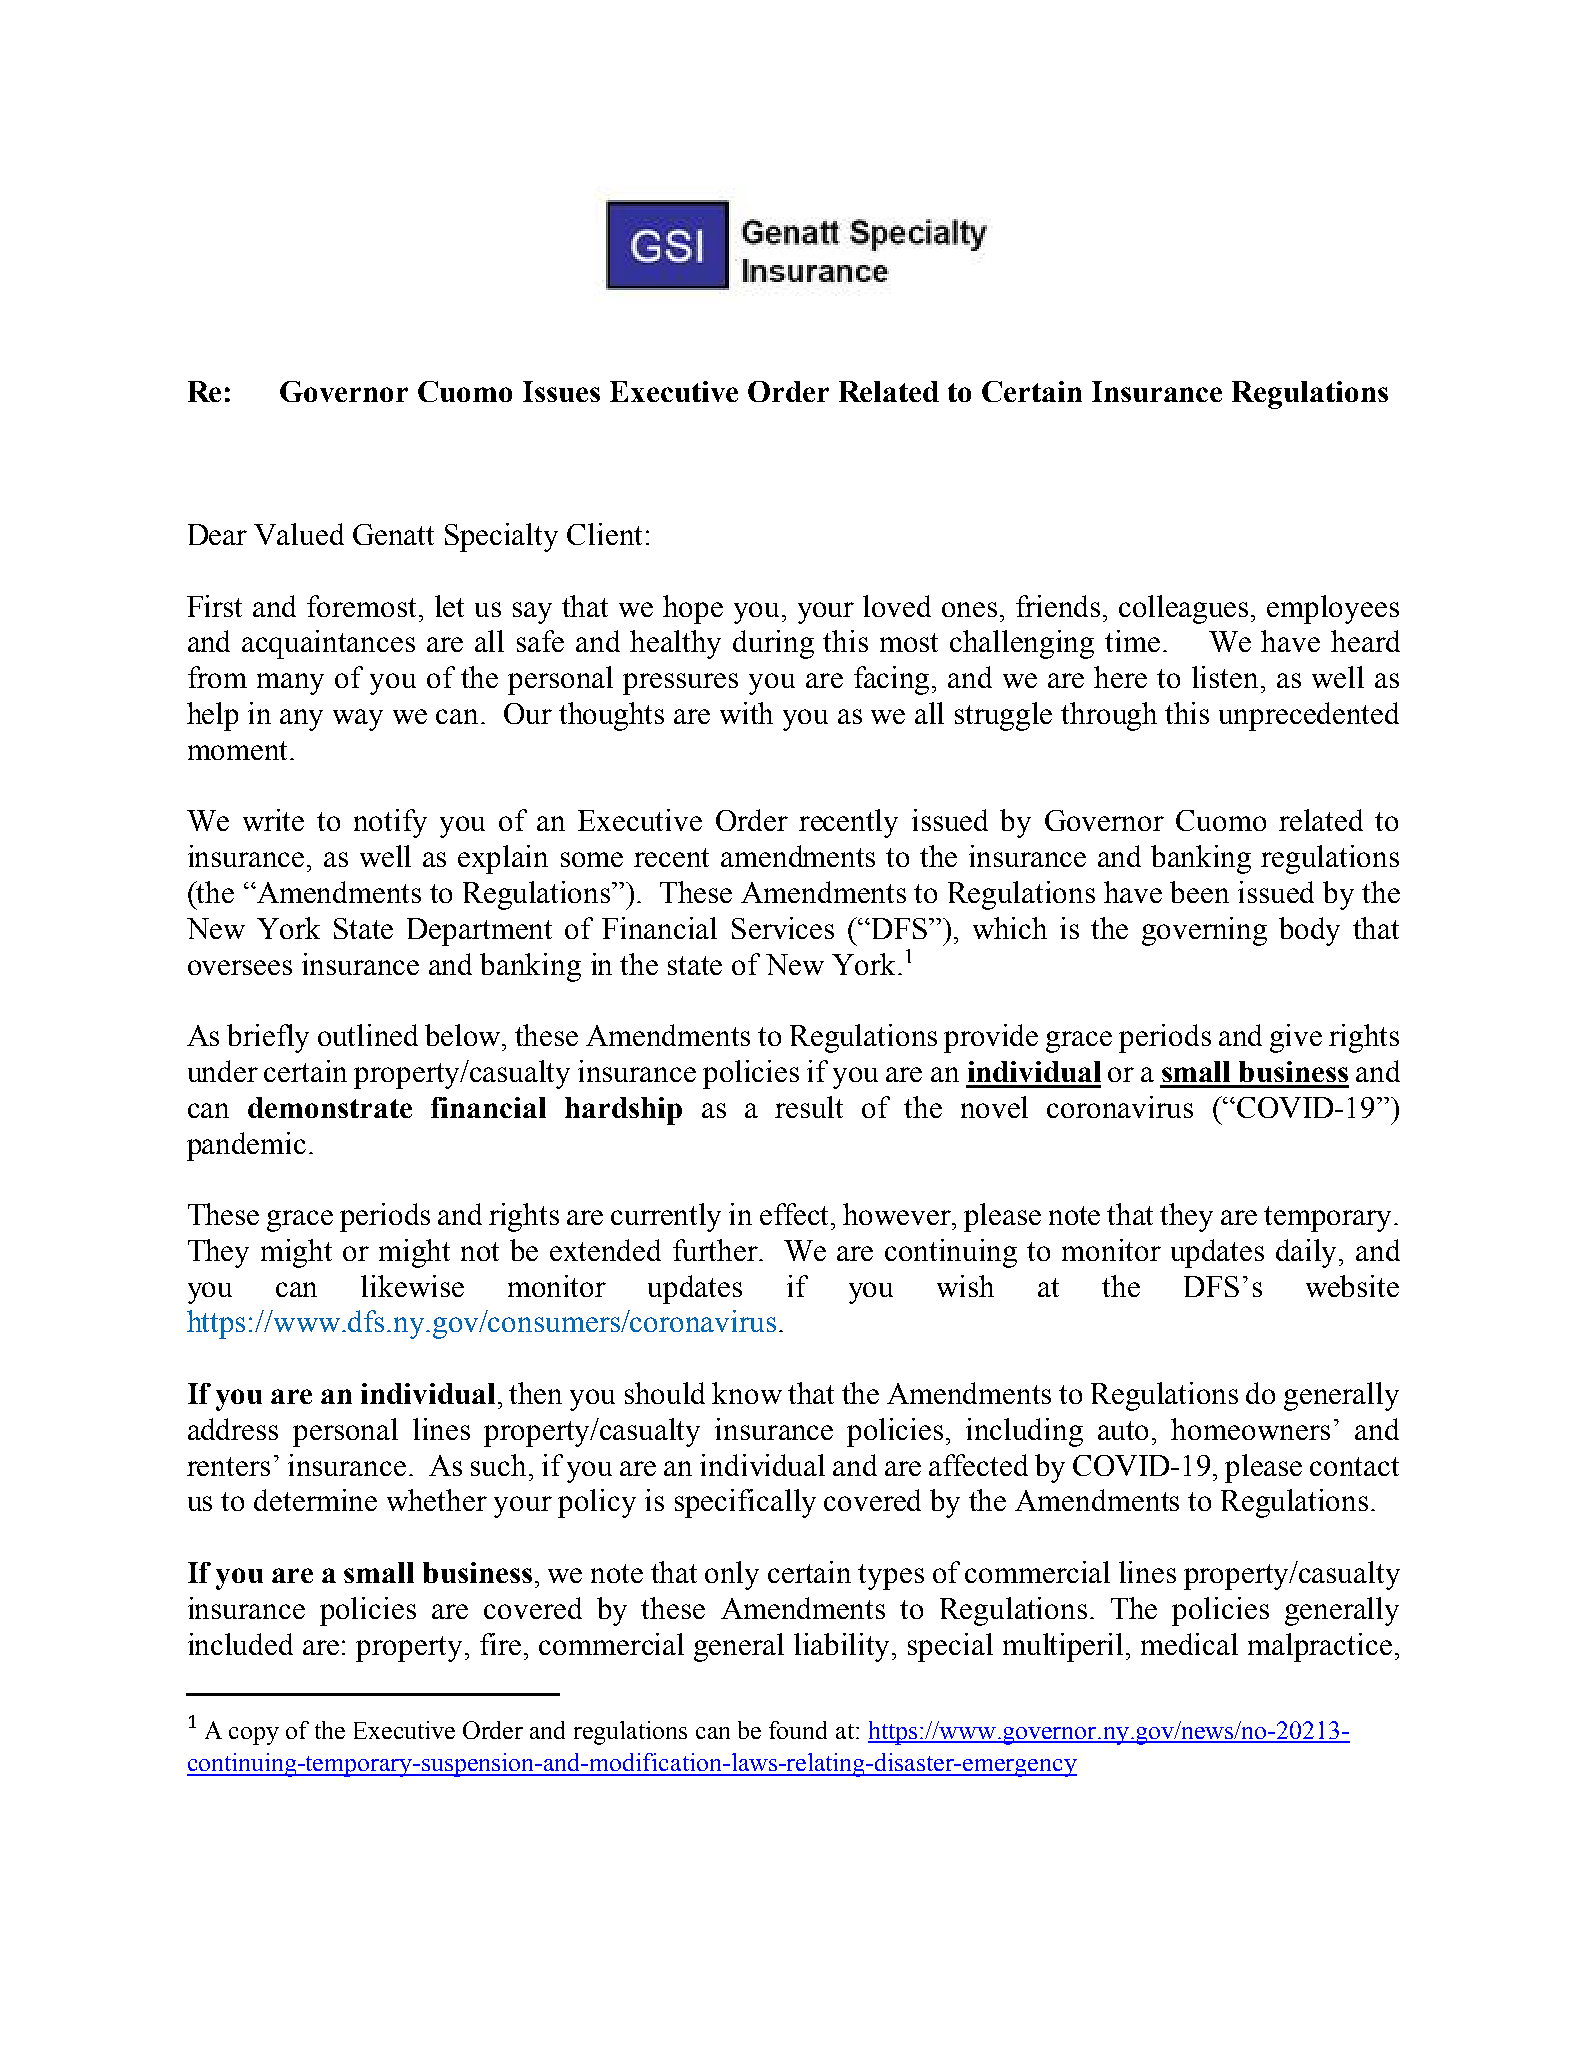  What do you see at coordinates (1185, 609) in the screenshot?
I see `colleagues` at bounding box center [1185, 609].
